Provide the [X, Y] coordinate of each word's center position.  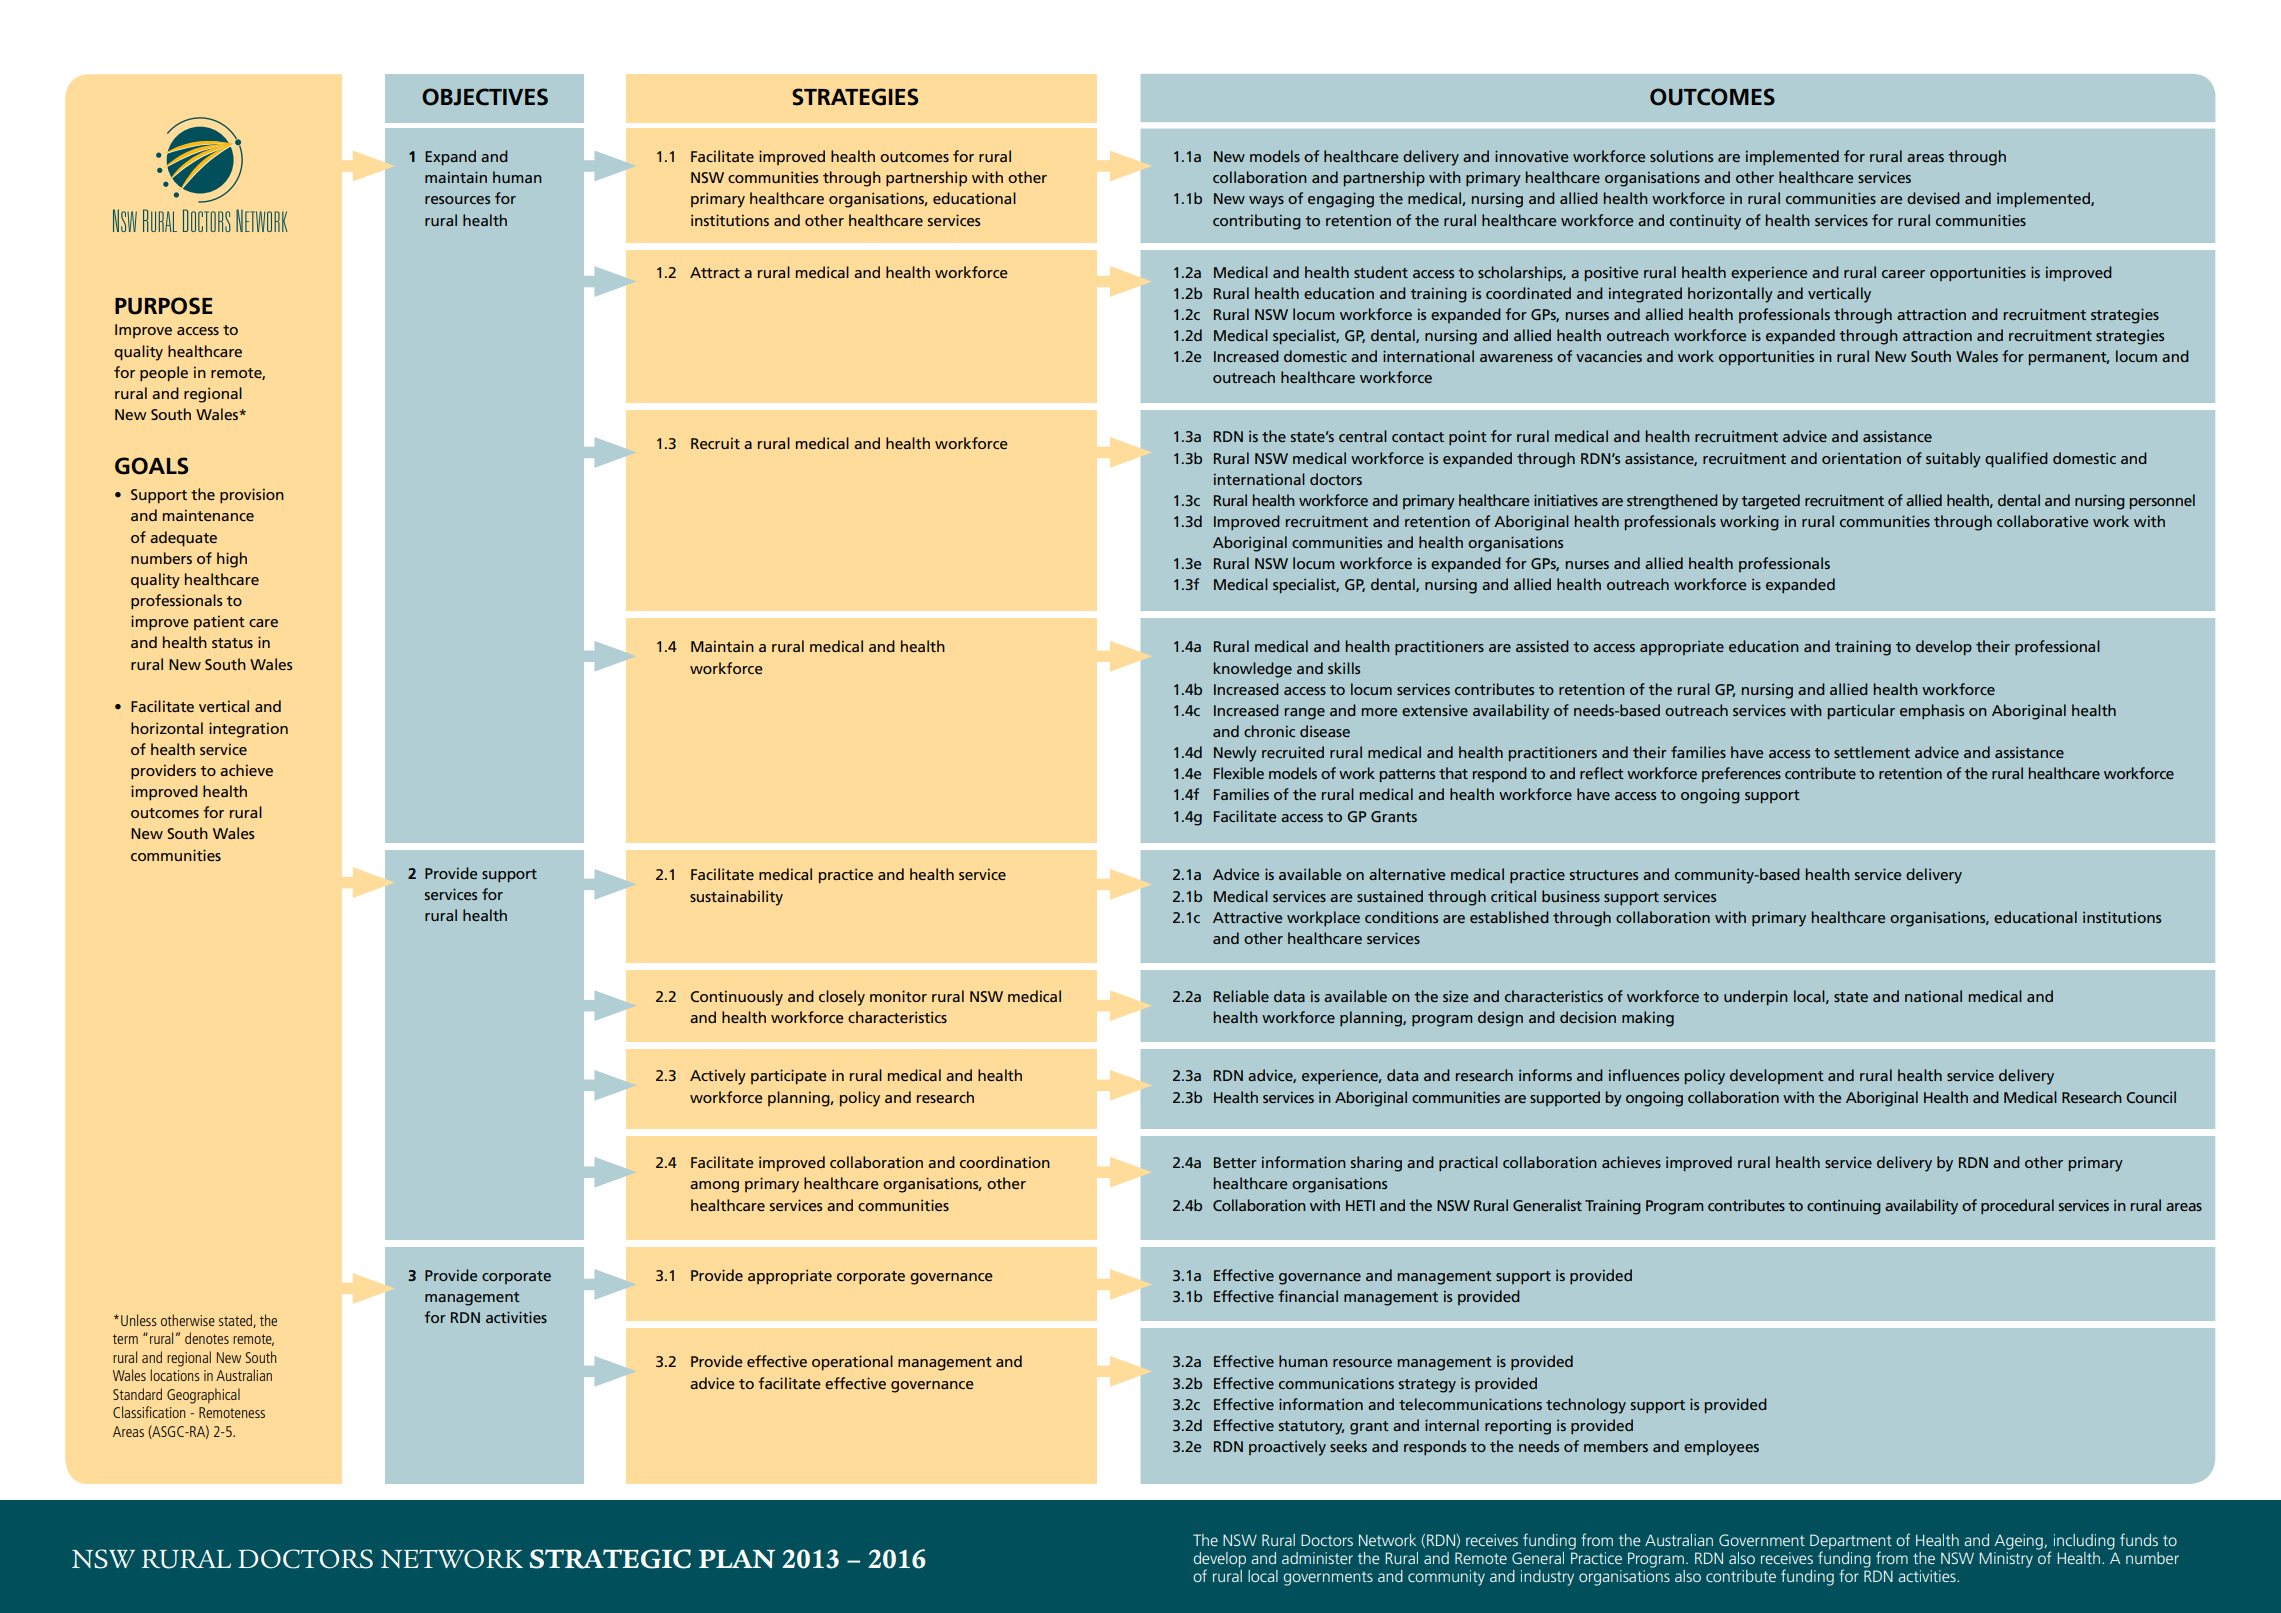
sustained [1390, 896]
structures [1604, 875]
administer [1317, 1558]
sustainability [736, 898]
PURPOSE [164, 306]
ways [1266, 202]
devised [1933, 198]
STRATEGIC [610, 1559]
